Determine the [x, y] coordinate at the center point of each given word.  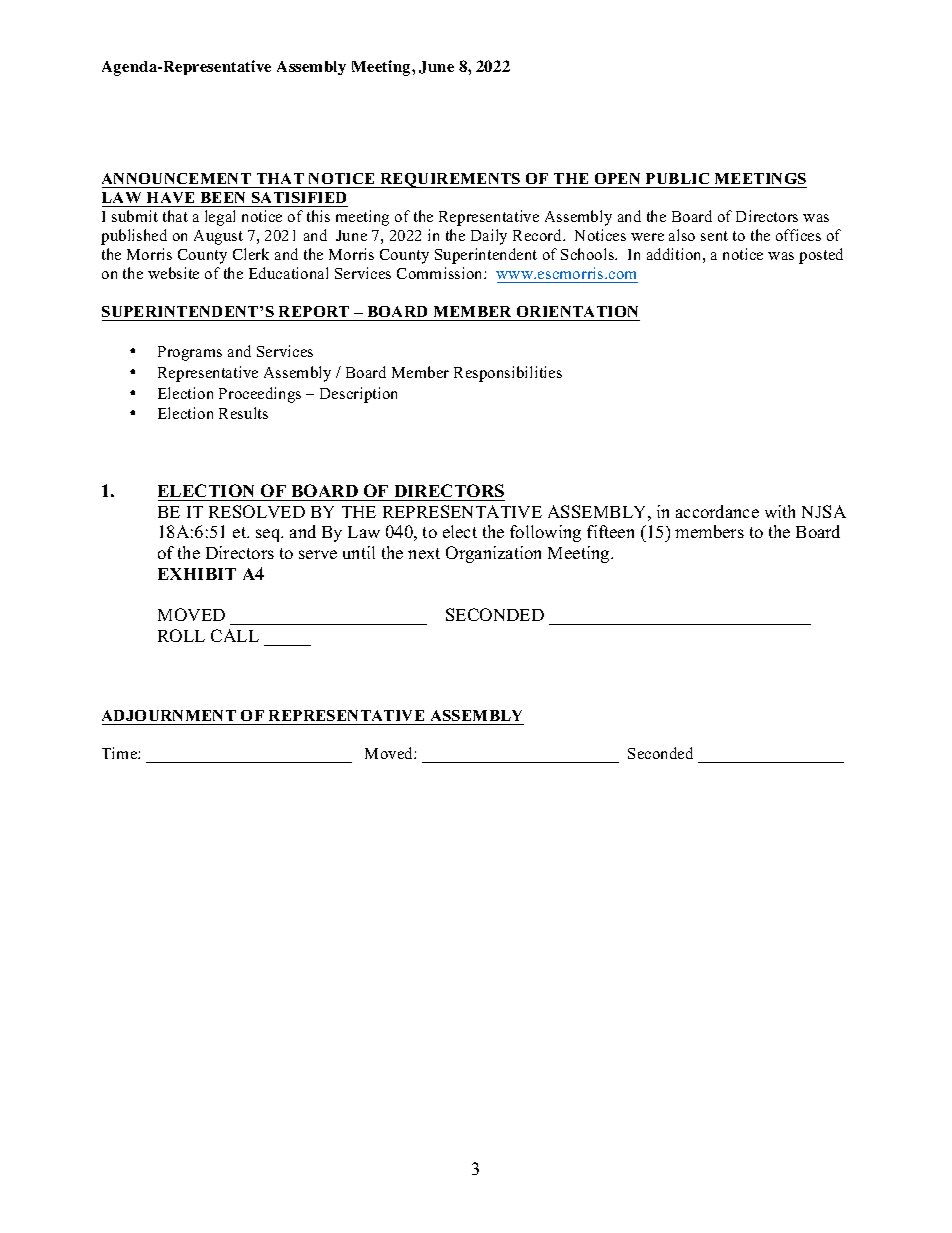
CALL [235, 635]
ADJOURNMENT [170, 717]
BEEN [223, 197]
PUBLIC [677, 178]
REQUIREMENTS [450, 180]
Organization [493, 554]
